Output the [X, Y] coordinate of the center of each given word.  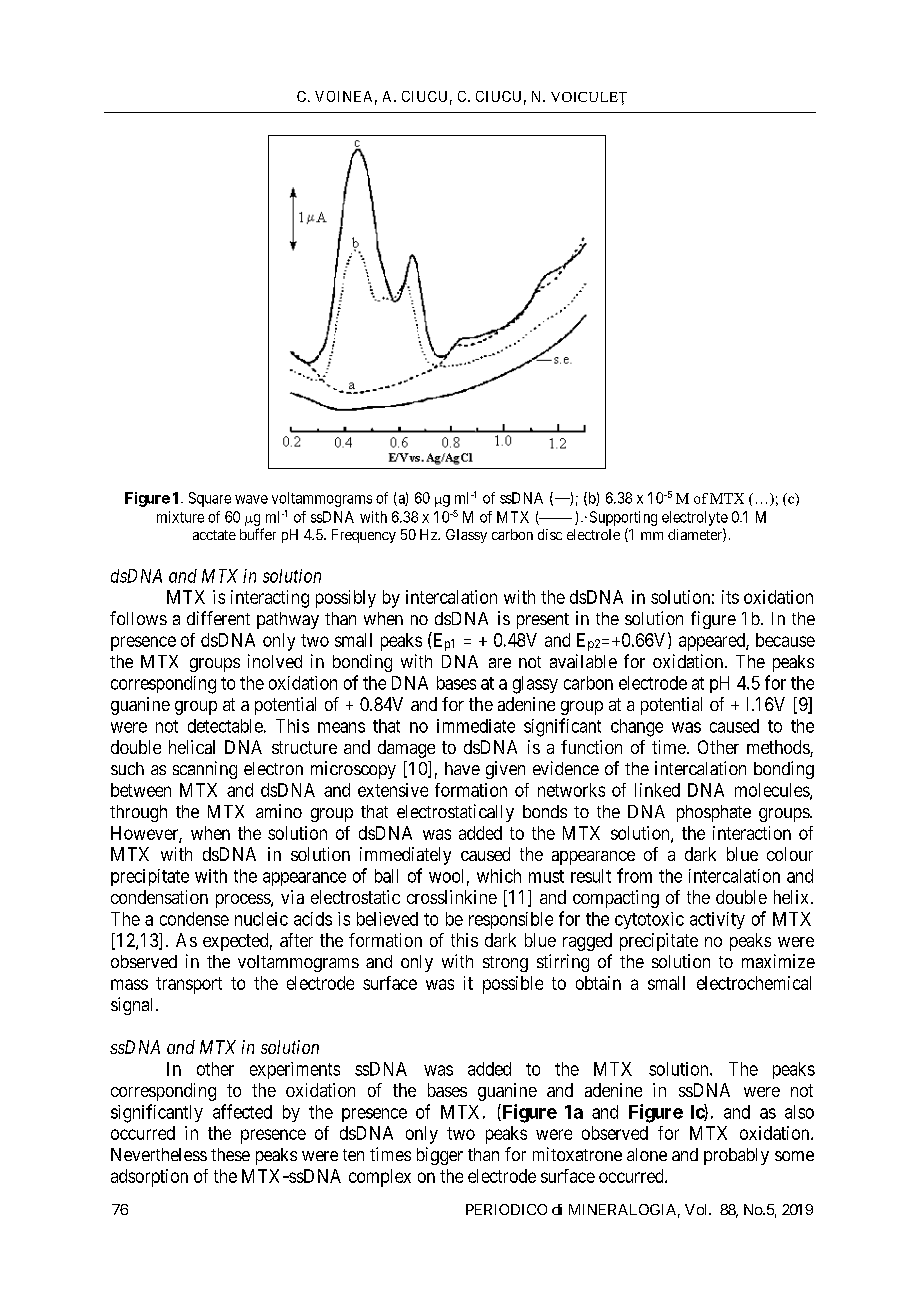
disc [550, 534]
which [499, 876]
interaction [752, 833]
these [230, 1154]
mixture [180, 517]
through [138, 813]
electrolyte [695, 518]
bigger [440, 1156]
